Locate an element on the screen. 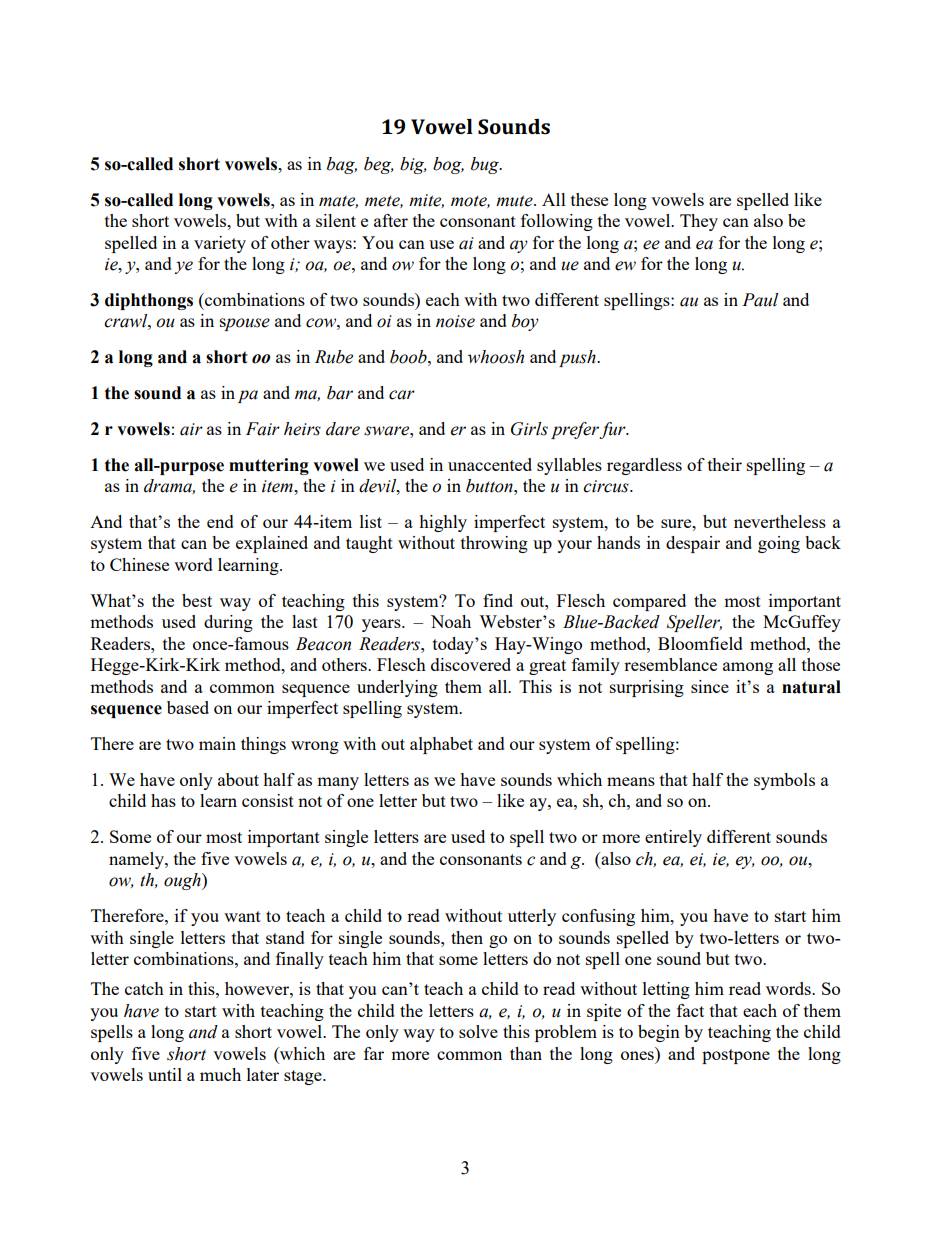  highly is located at coordinates (443, 523).
